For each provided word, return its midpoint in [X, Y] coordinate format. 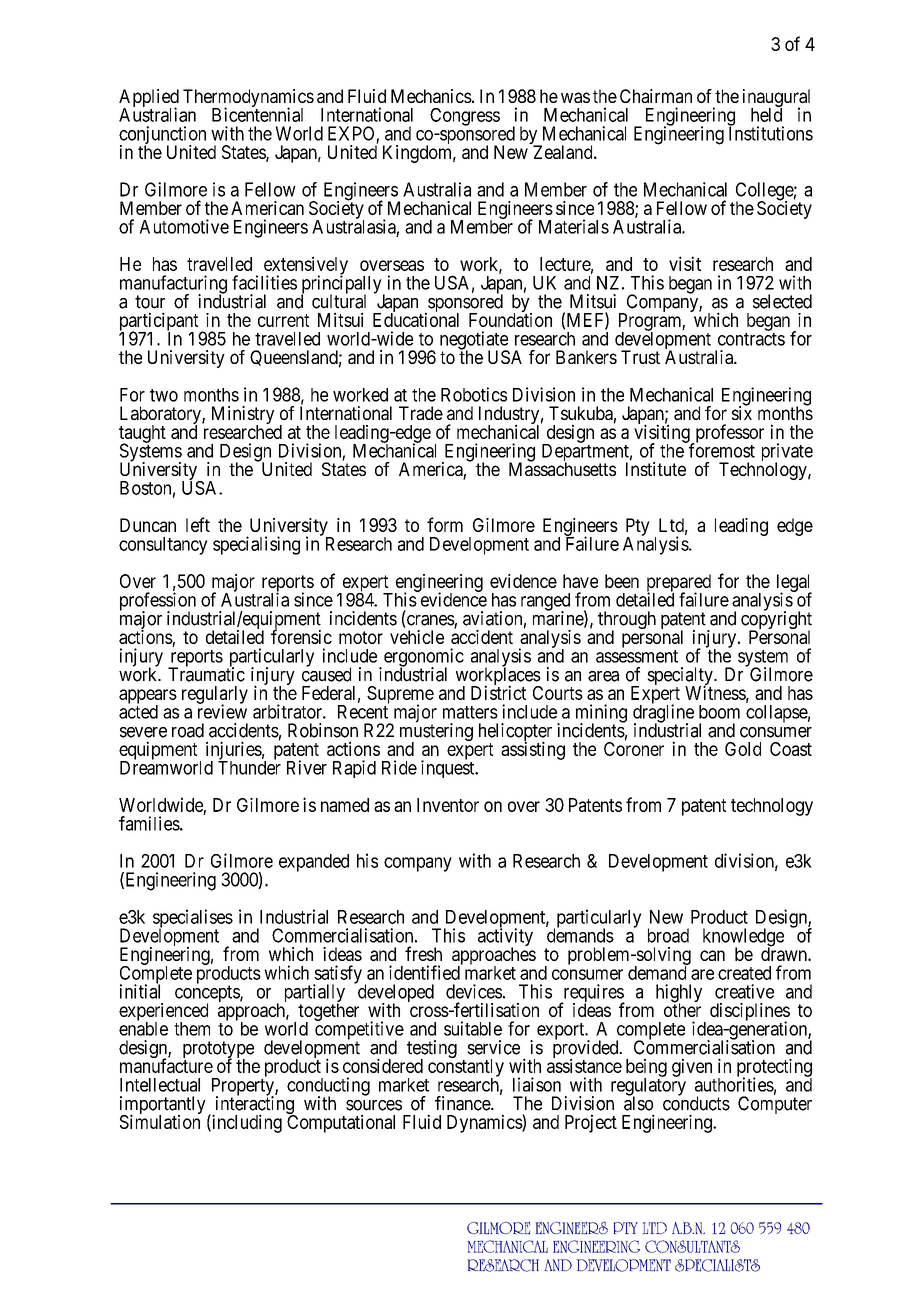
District [498, 692]
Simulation [160, 1121]
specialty [681, 677]
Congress [465, 117]
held [766, 114]
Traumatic [206, 674]
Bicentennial [257, 114]
